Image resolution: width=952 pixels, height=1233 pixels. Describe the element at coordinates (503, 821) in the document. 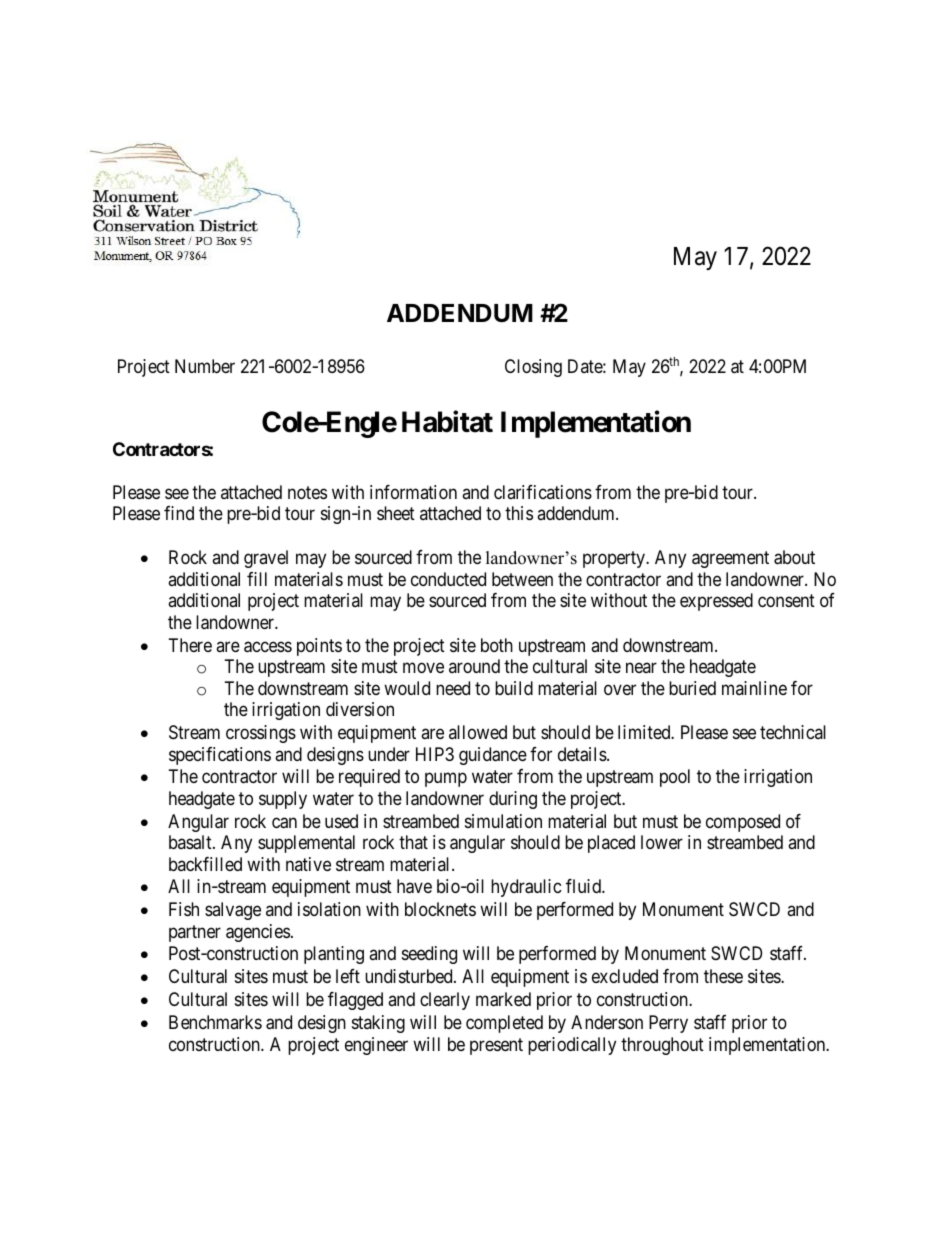

I see `simulation` at that location.
